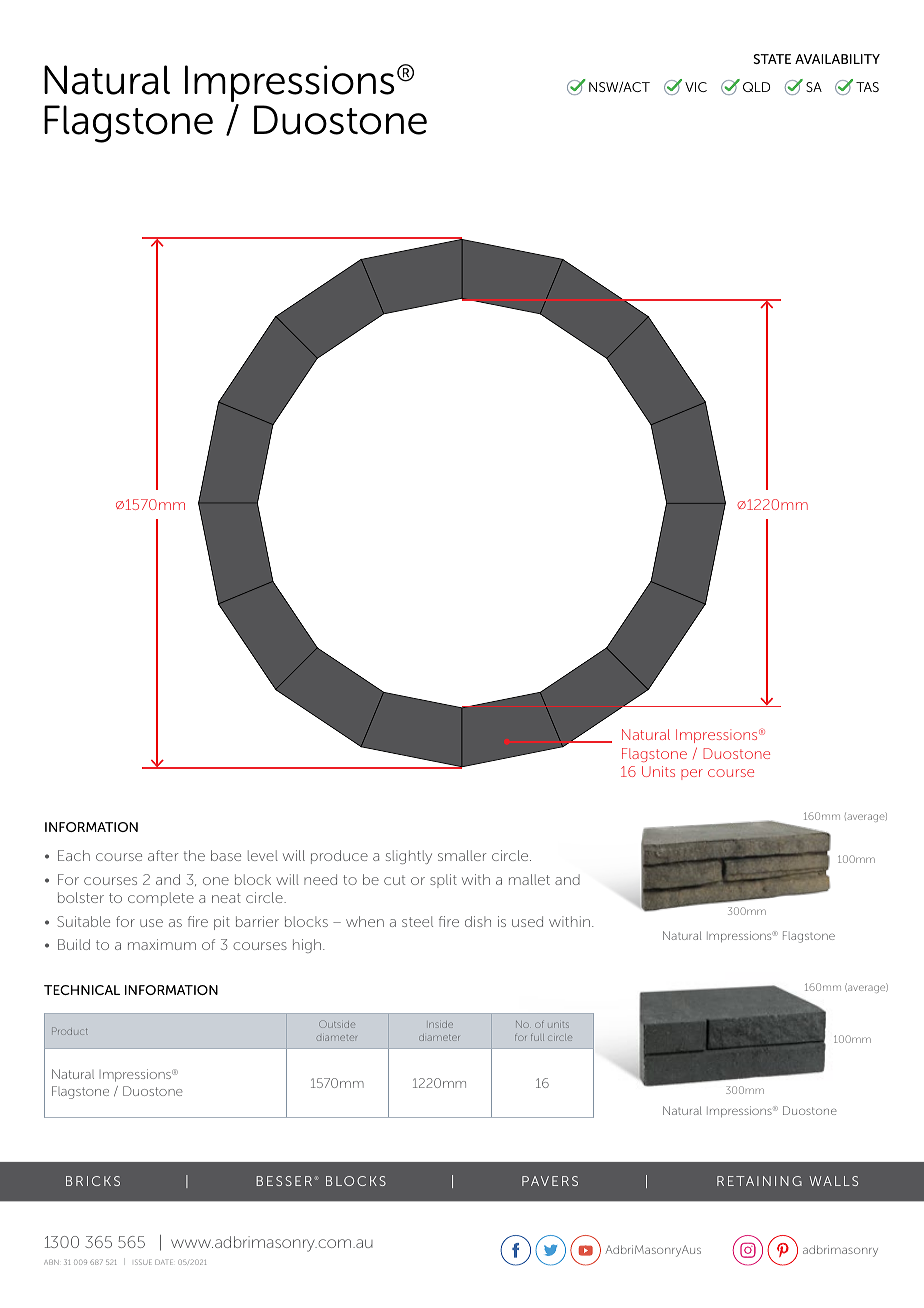 The image size is (924, 1308). I want to click on Inside, so click(441, 1024).
